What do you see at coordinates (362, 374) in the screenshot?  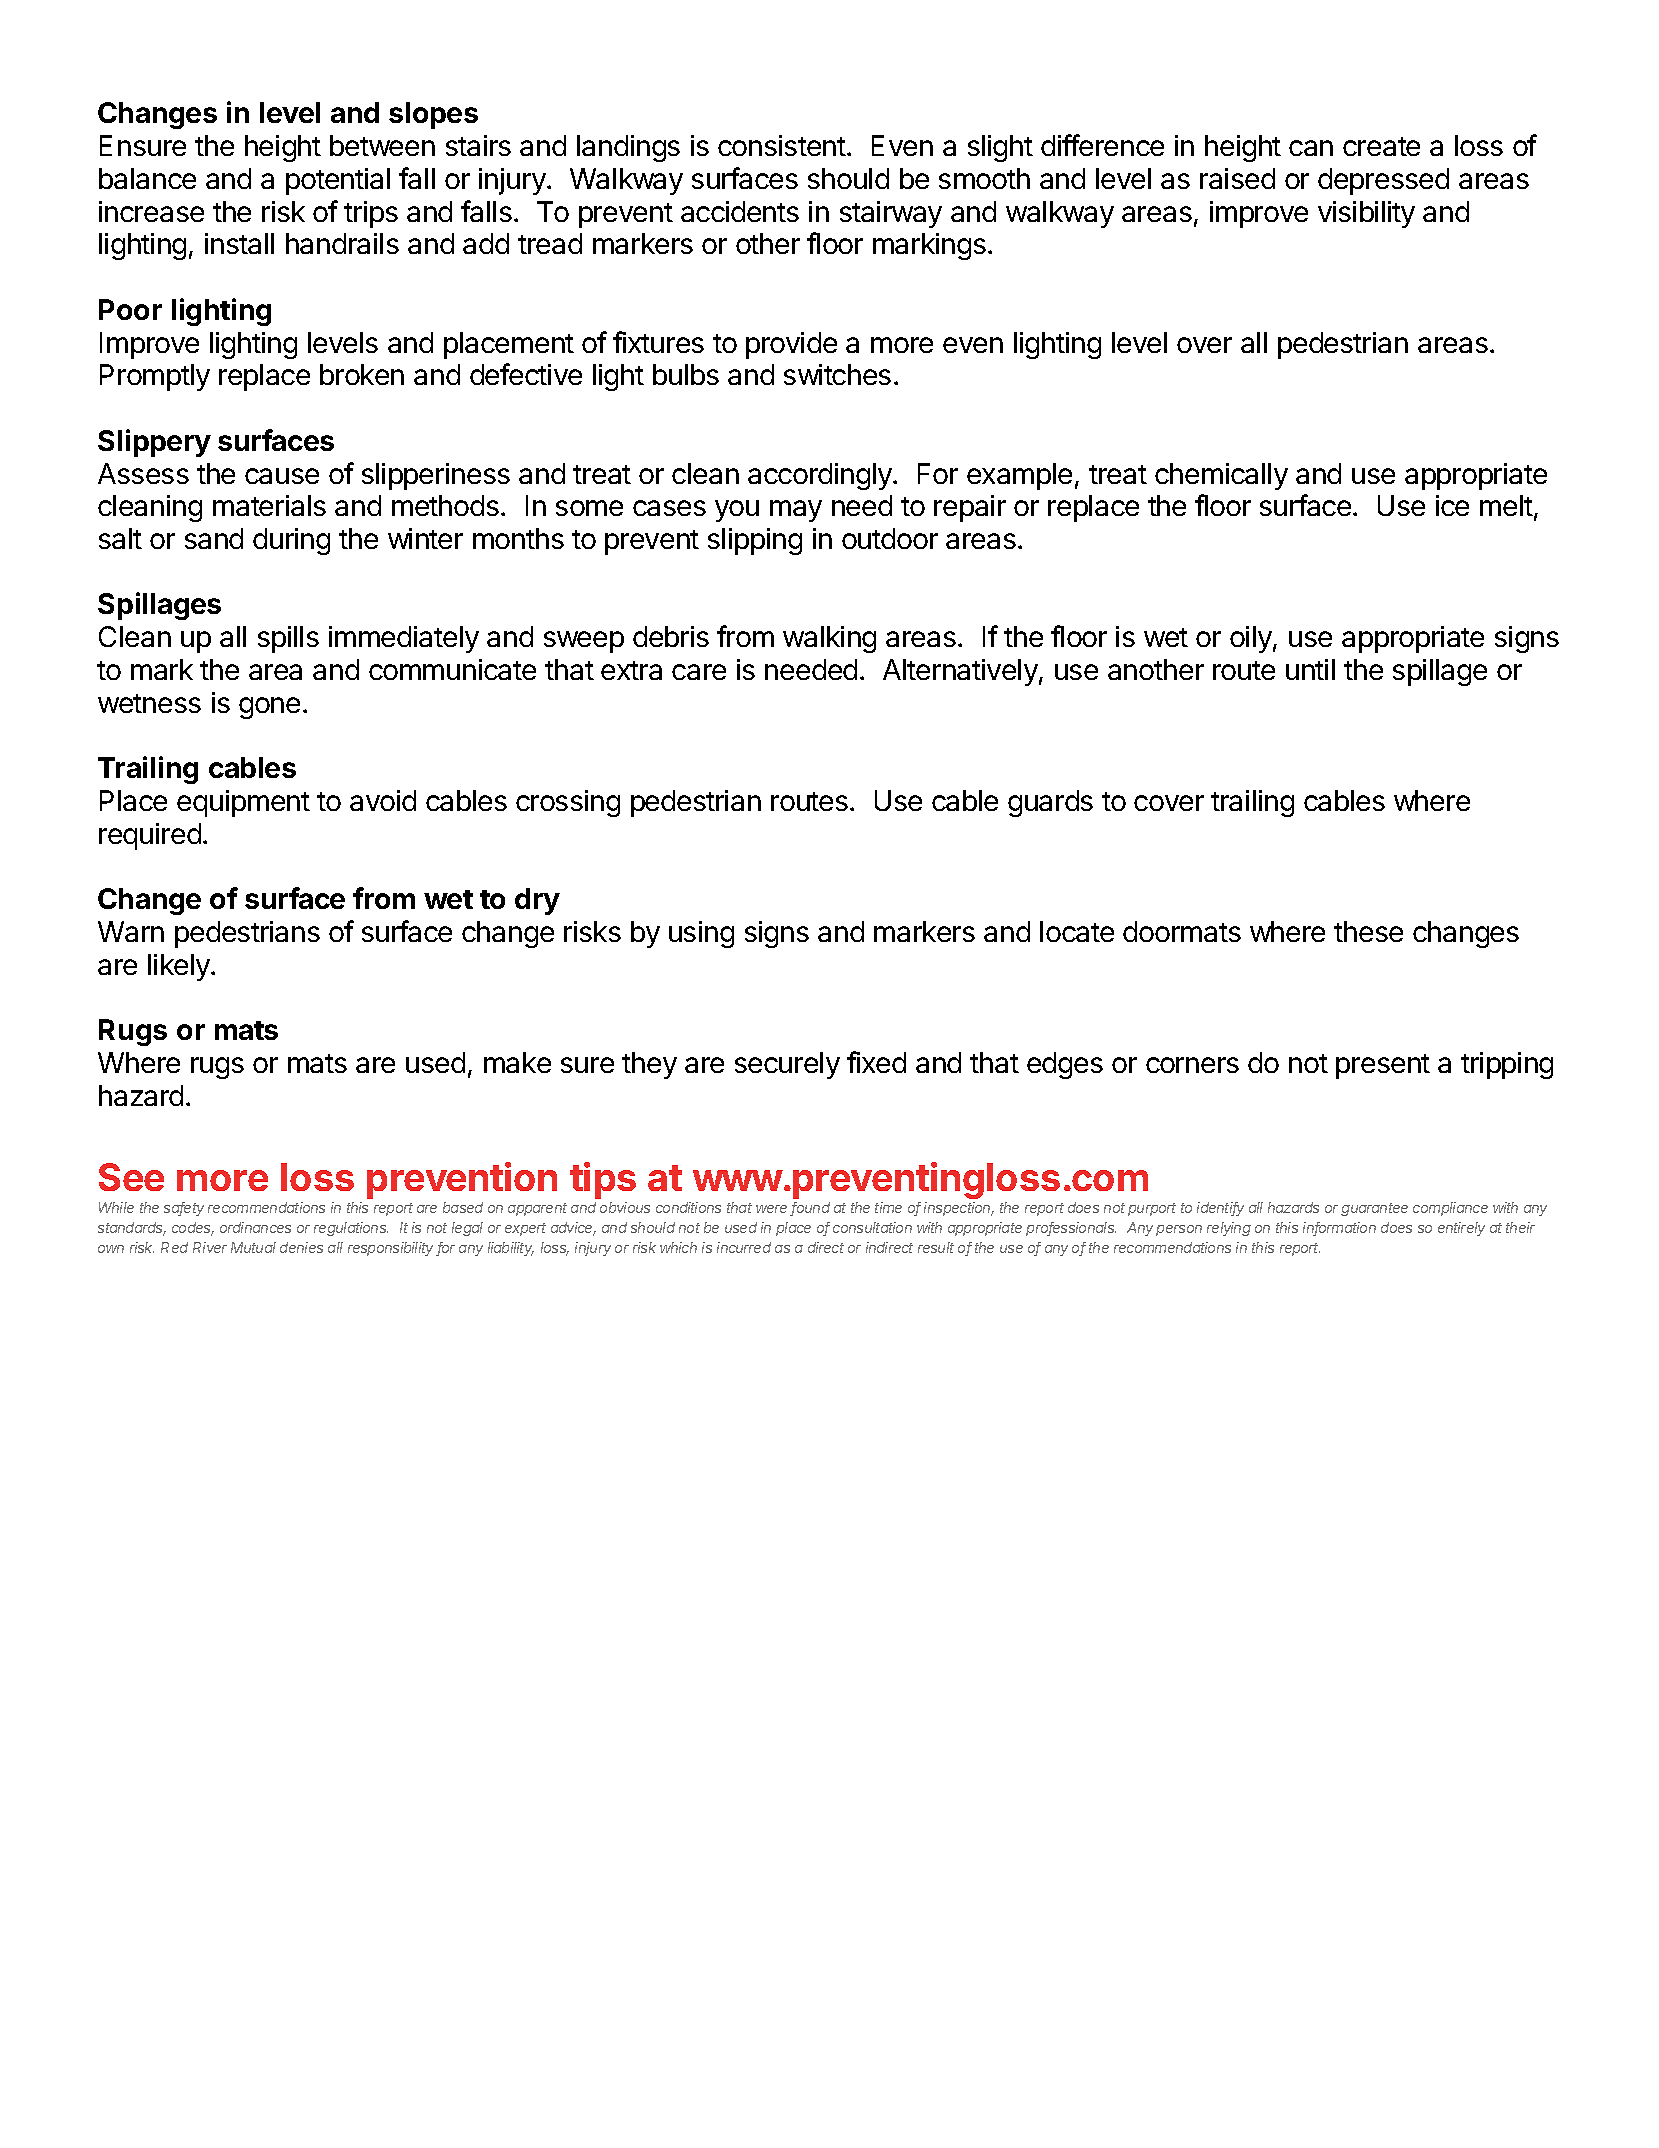 I see `broken` at bounding box center [362, 374].
